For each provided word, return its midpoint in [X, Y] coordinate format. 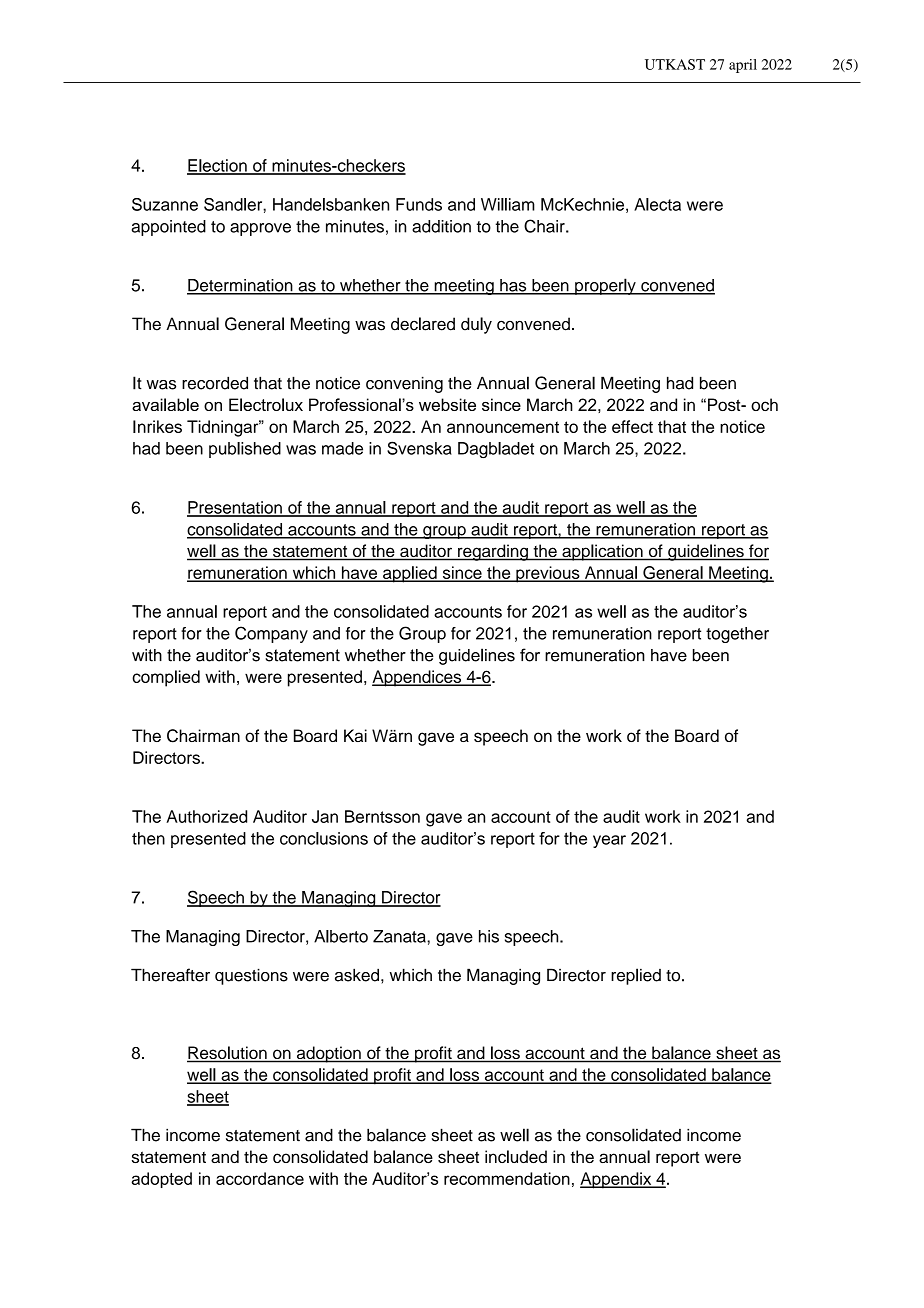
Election [218, 166]
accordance [260, 1178]
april [743, 66]
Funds [419, 204]
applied [410, 574]
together [737, 635]
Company [271, 634]
